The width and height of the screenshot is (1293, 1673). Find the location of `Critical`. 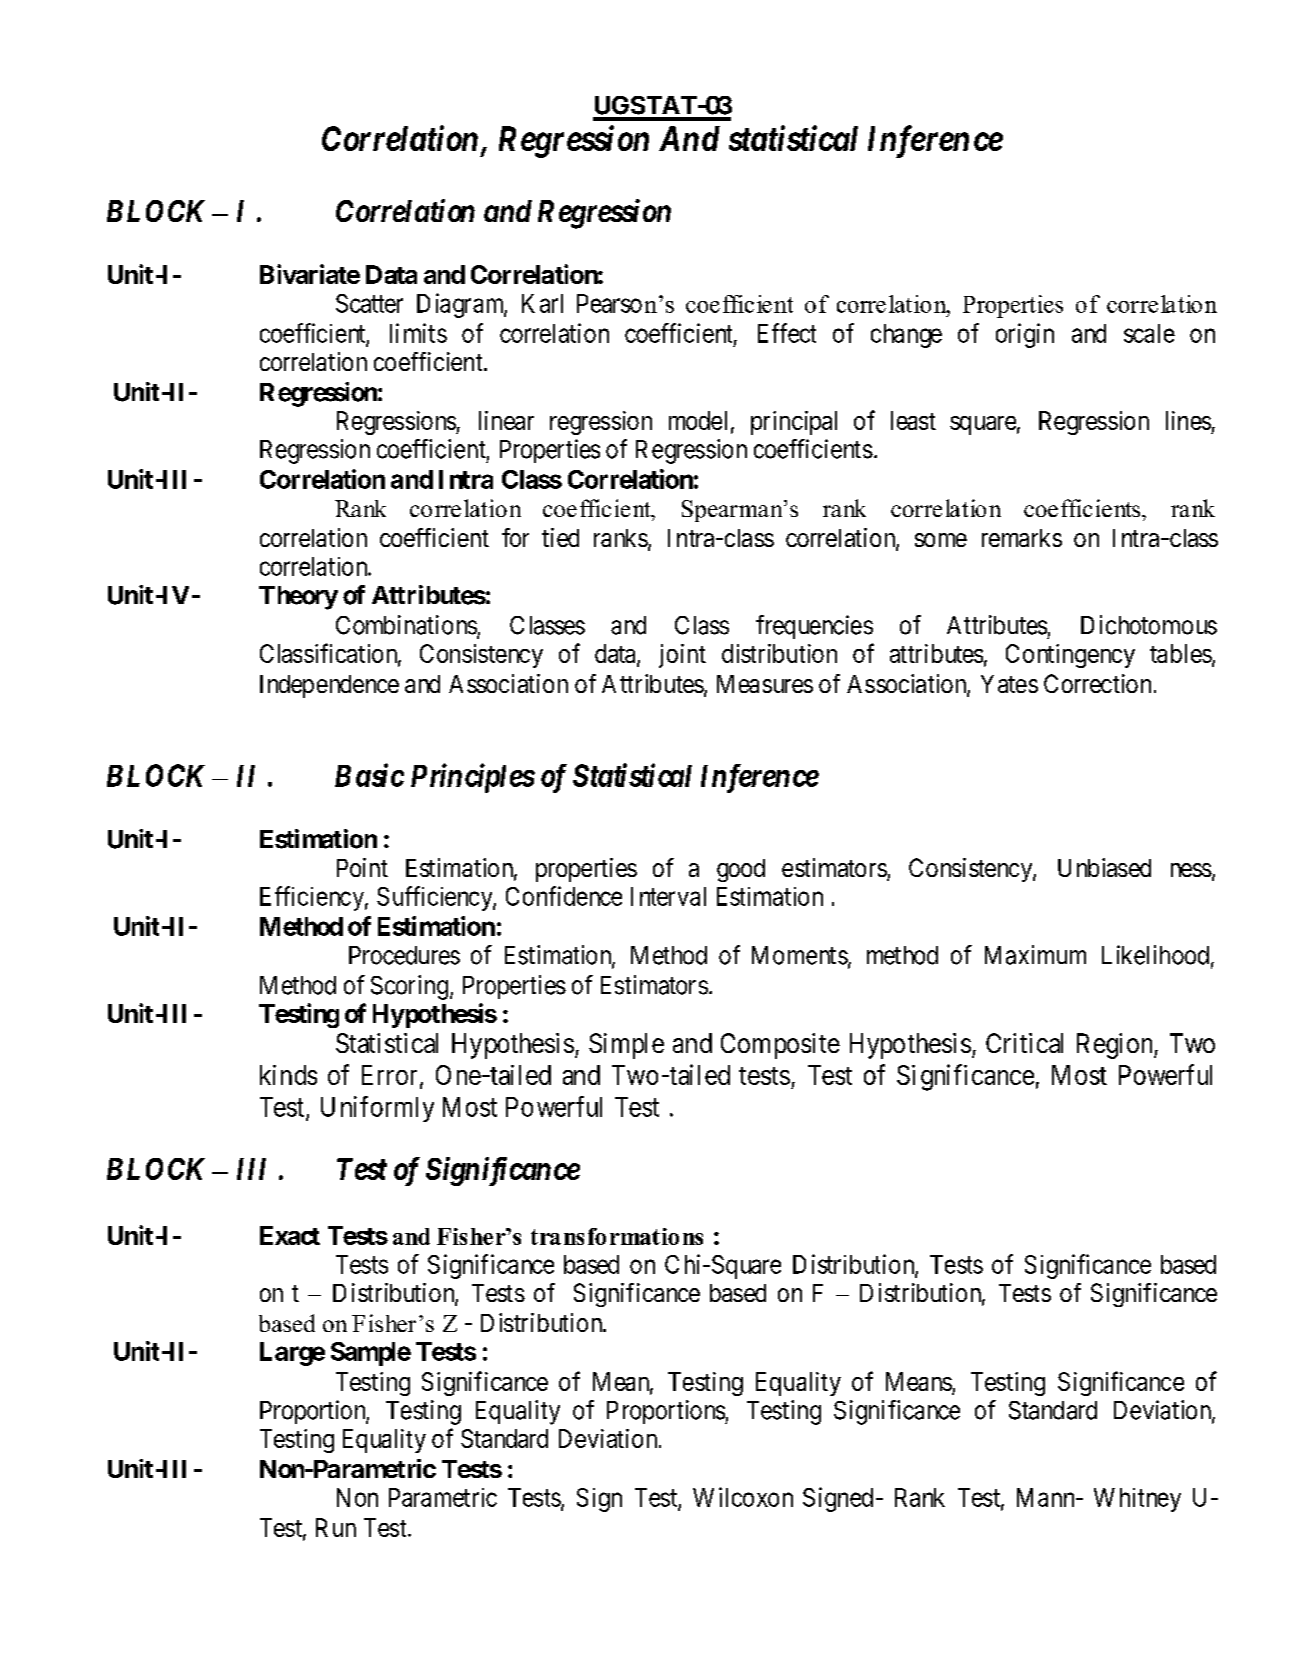

Critical is located at coordinates (1024, 1043).
